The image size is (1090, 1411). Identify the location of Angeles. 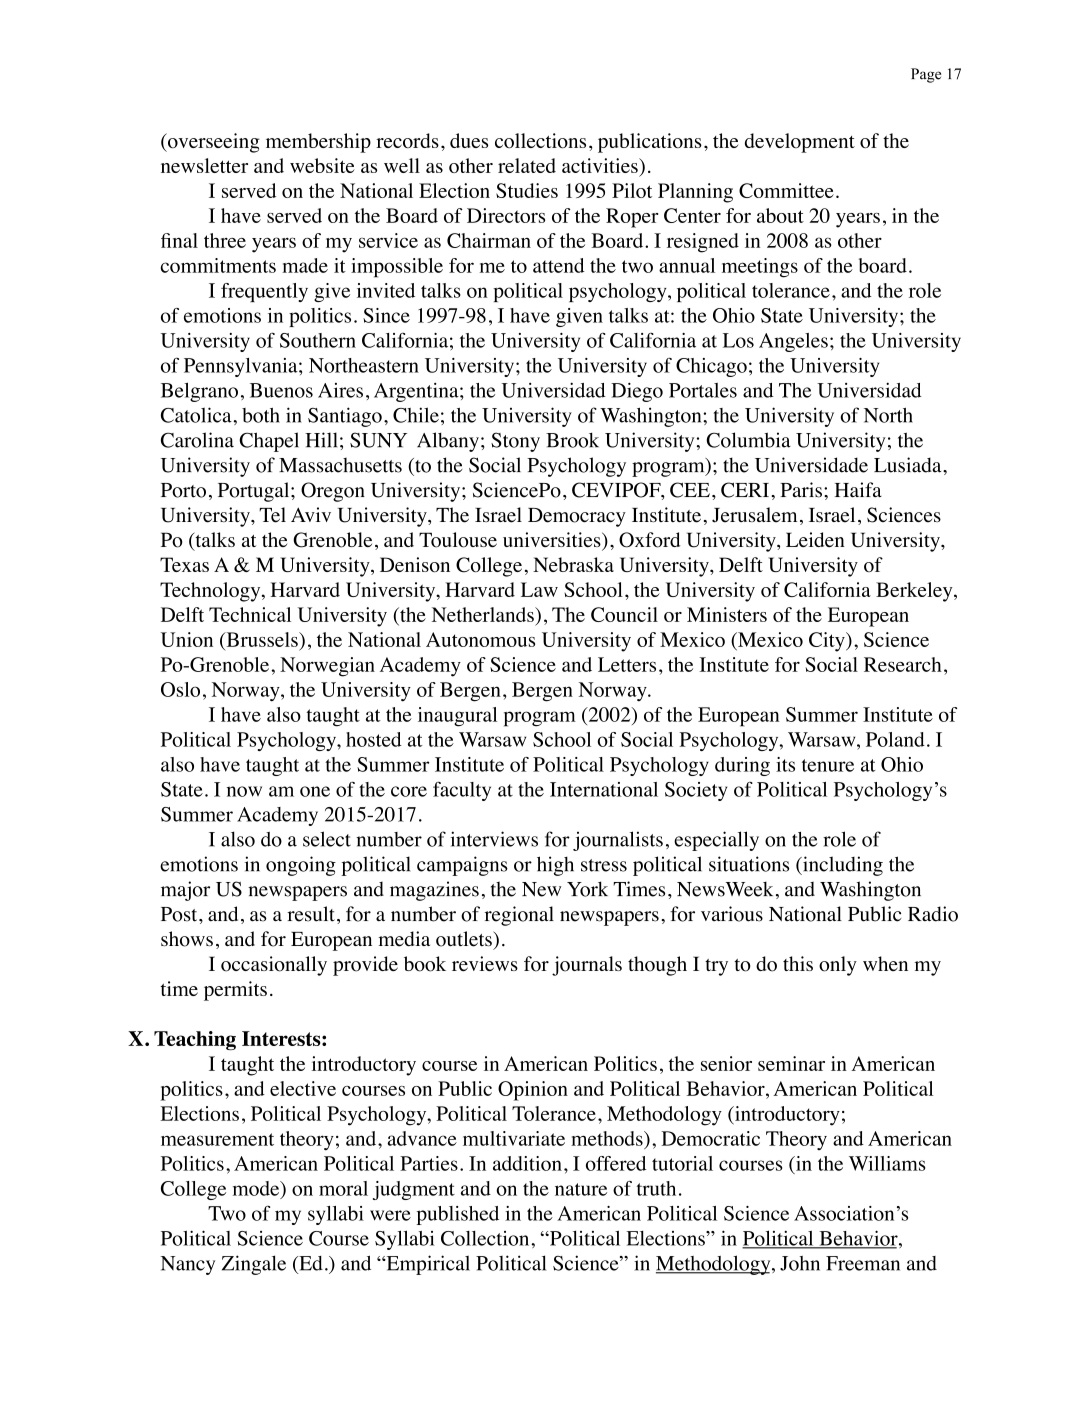
(793, 342).
